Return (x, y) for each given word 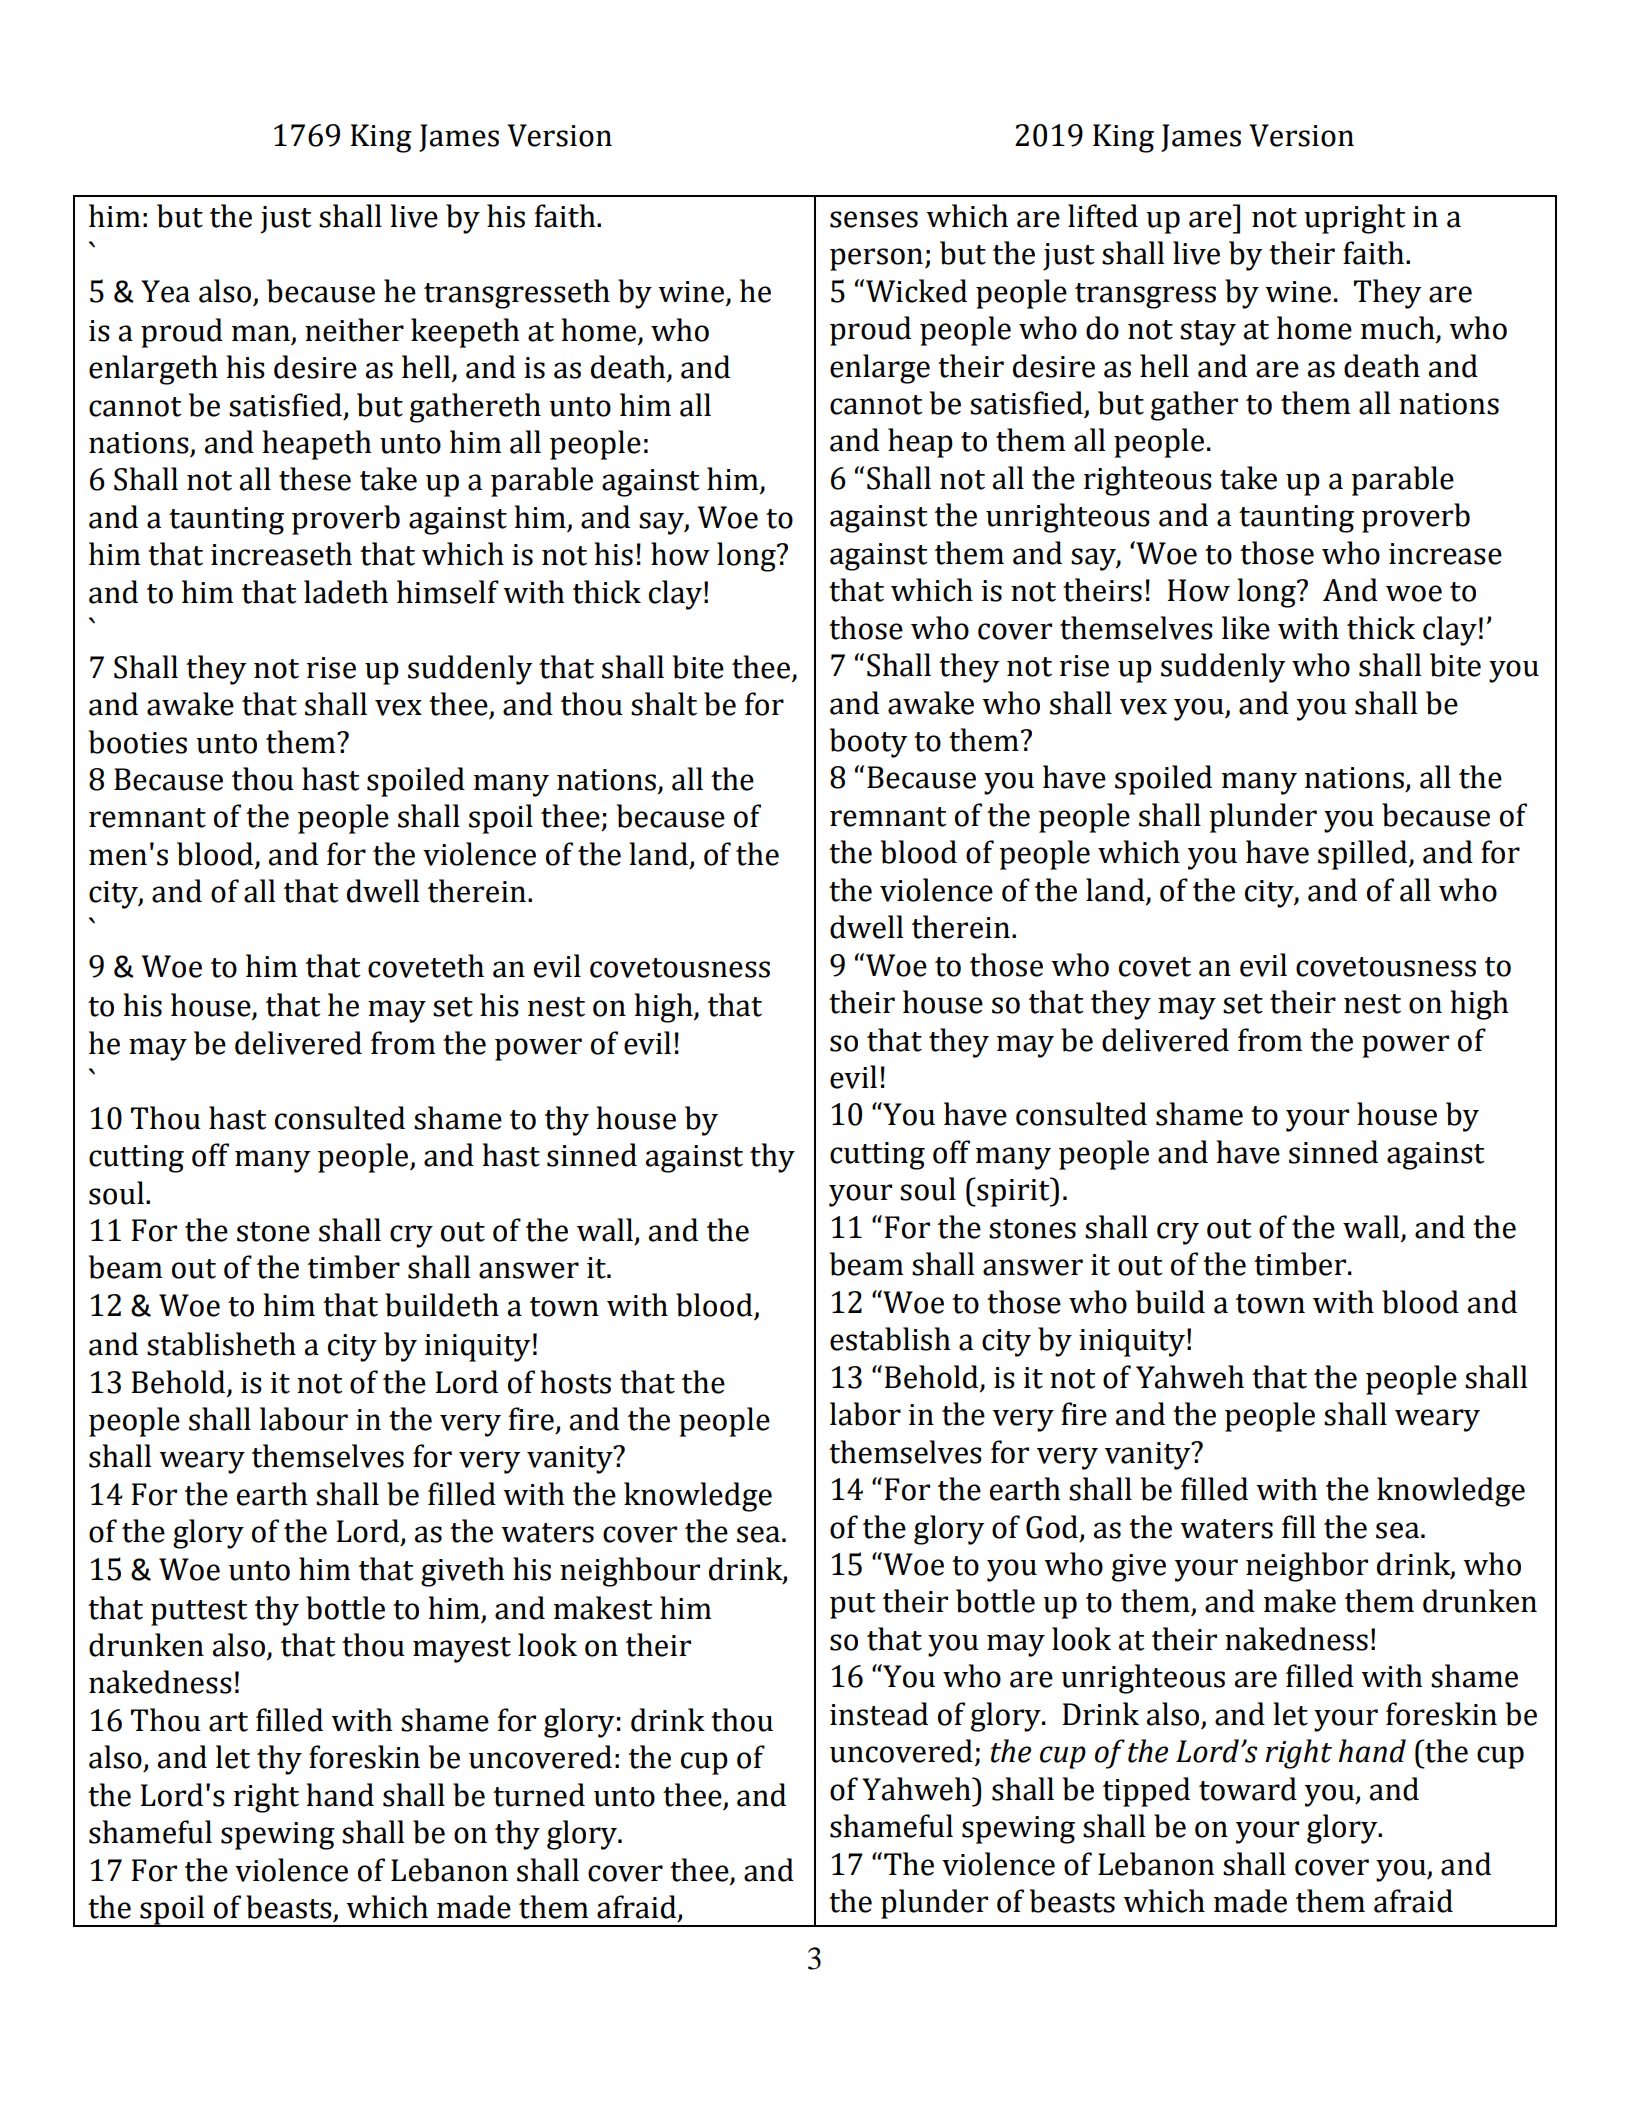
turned (539, 1795)
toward (1248, 1789)
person (876, 259)
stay (1208, 333)
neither (354, 330)
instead (879, 1714)
